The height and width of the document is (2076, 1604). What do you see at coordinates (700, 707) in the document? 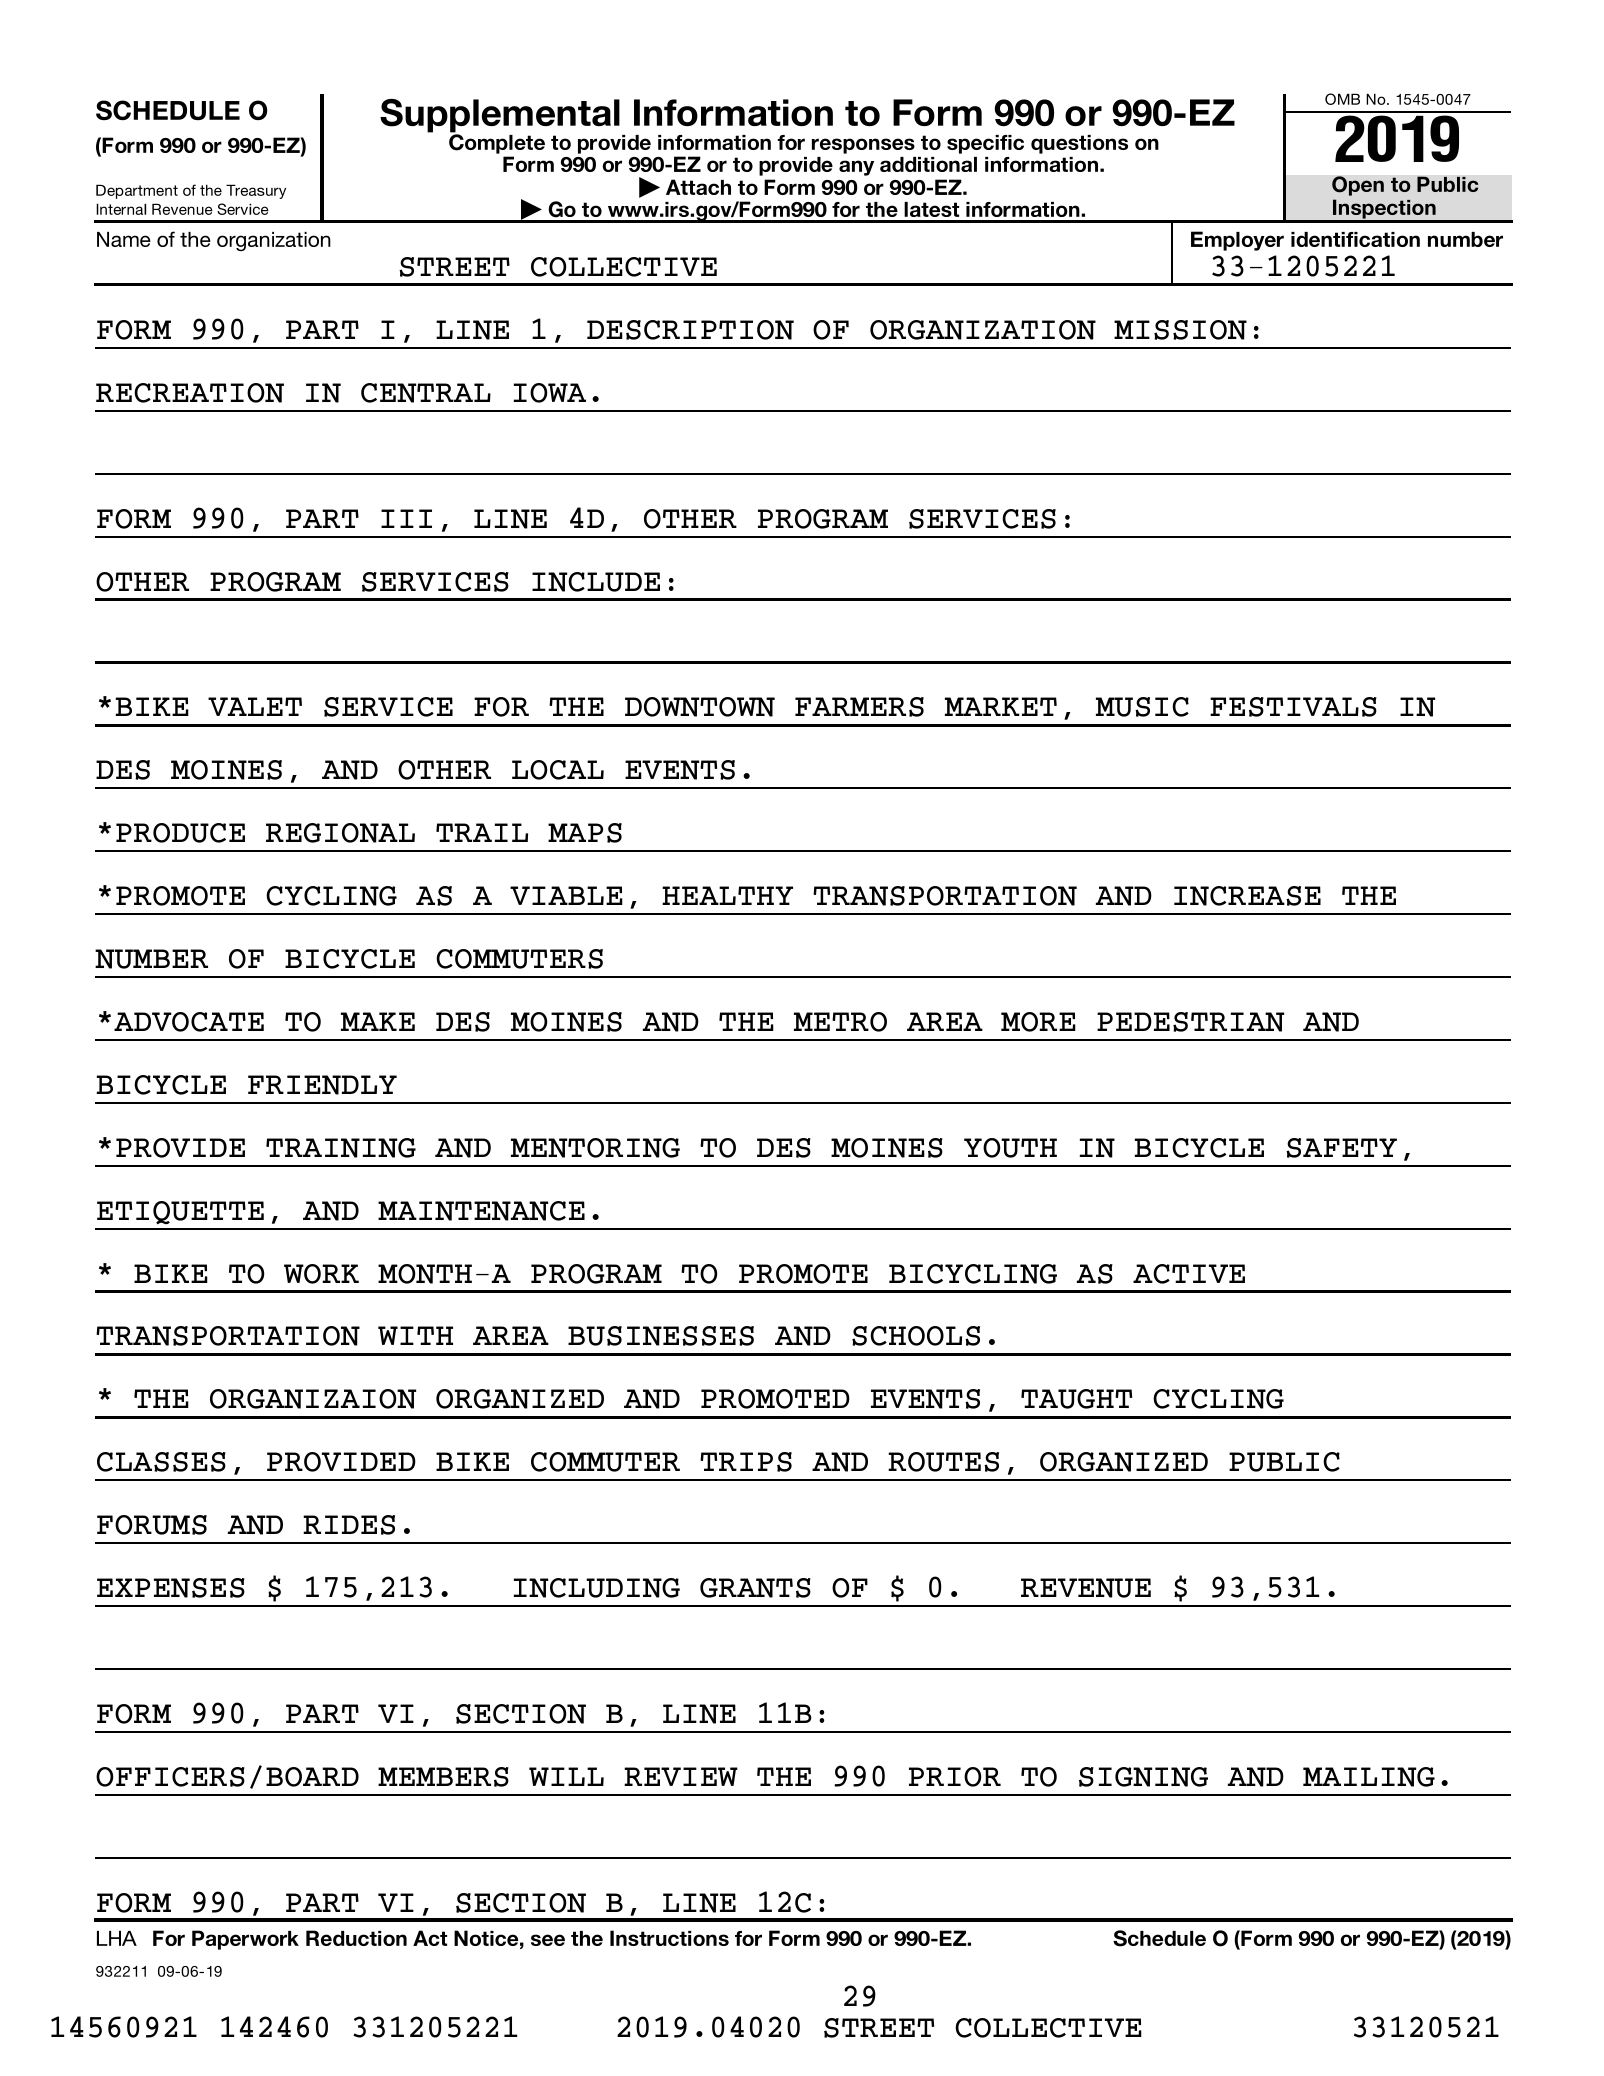
I see `DOWNTOWN` at bounding box center [700, 707].
